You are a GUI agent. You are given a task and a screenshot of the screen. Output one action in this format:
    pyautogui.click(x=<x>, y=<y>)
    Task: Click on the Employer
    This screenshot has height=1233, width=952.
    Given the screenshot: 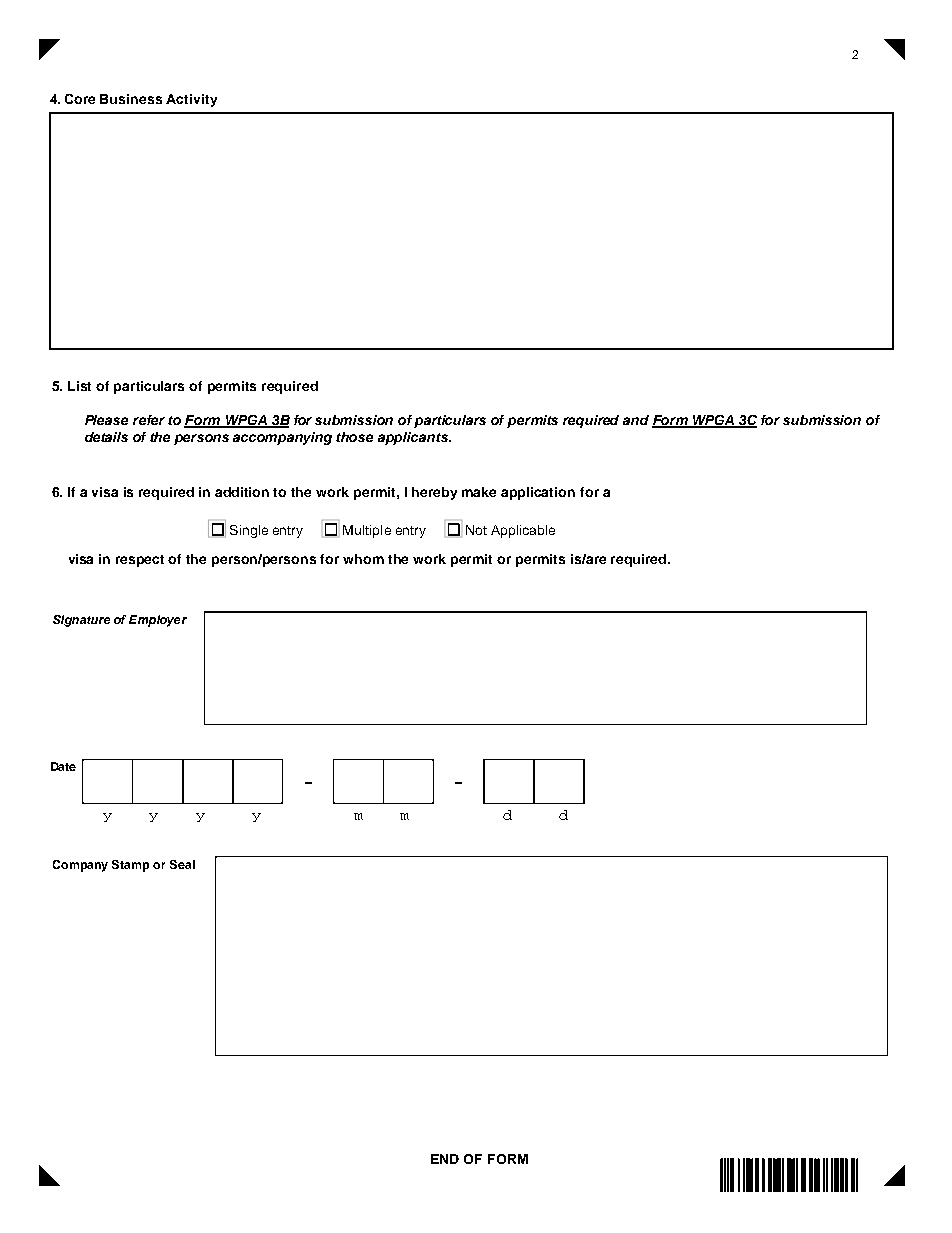 What is the action you would take?
    pyautogui.click(x=158, y=621)
